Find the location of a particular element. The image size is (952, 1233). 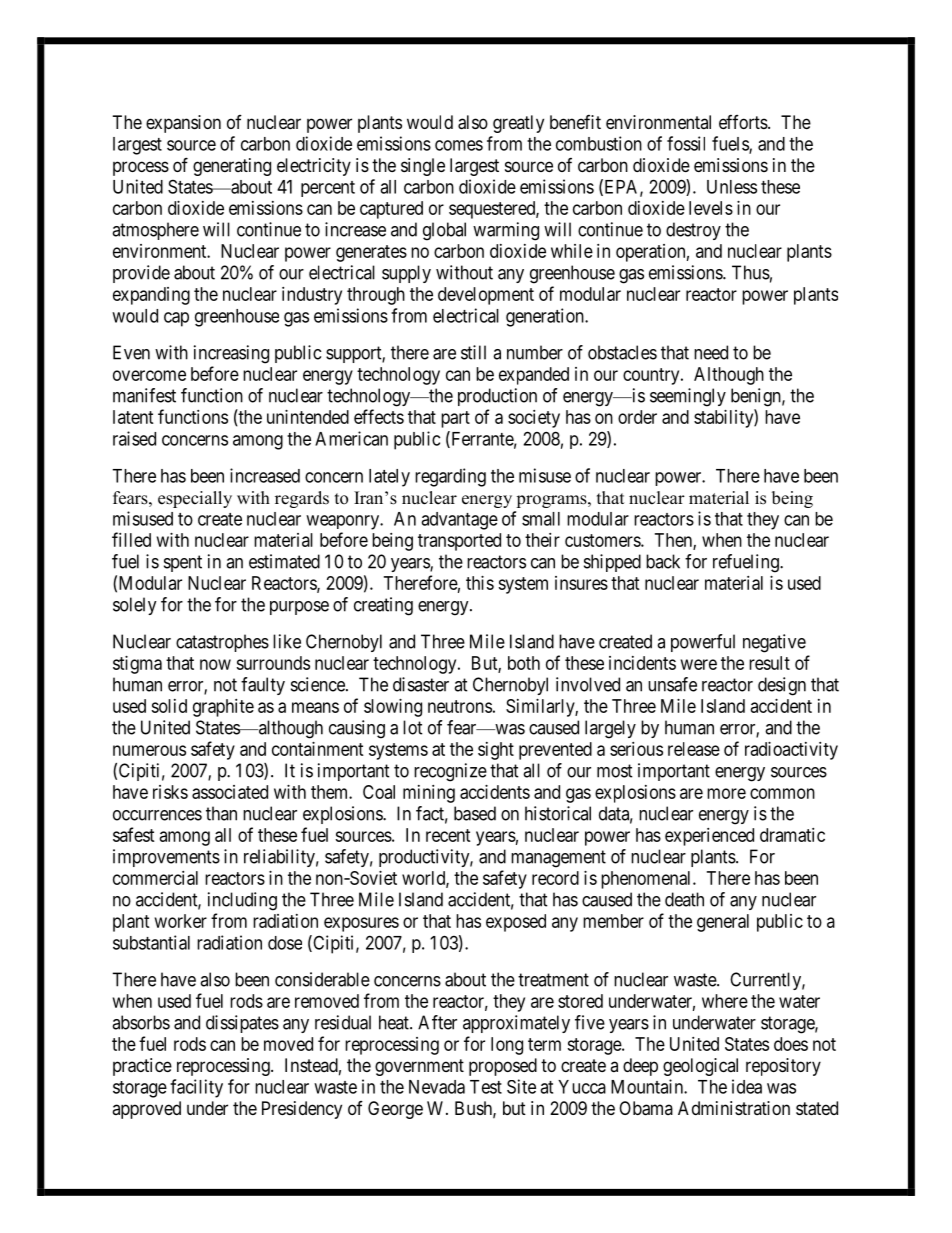

than is located at coordinates (221, 813).
